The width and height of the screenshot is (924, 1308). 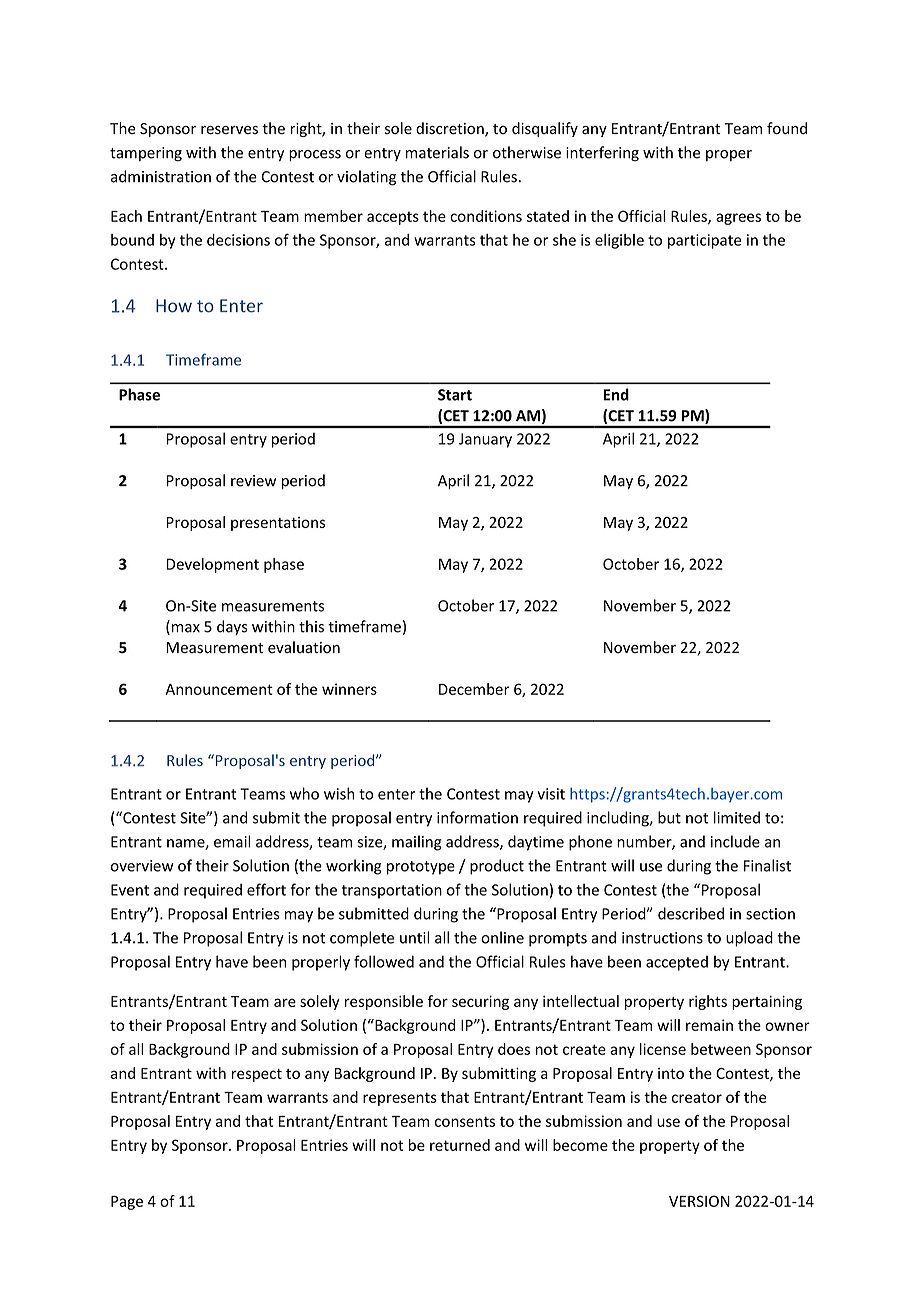 I want to click on agrees, so click(x=738, y=219).
